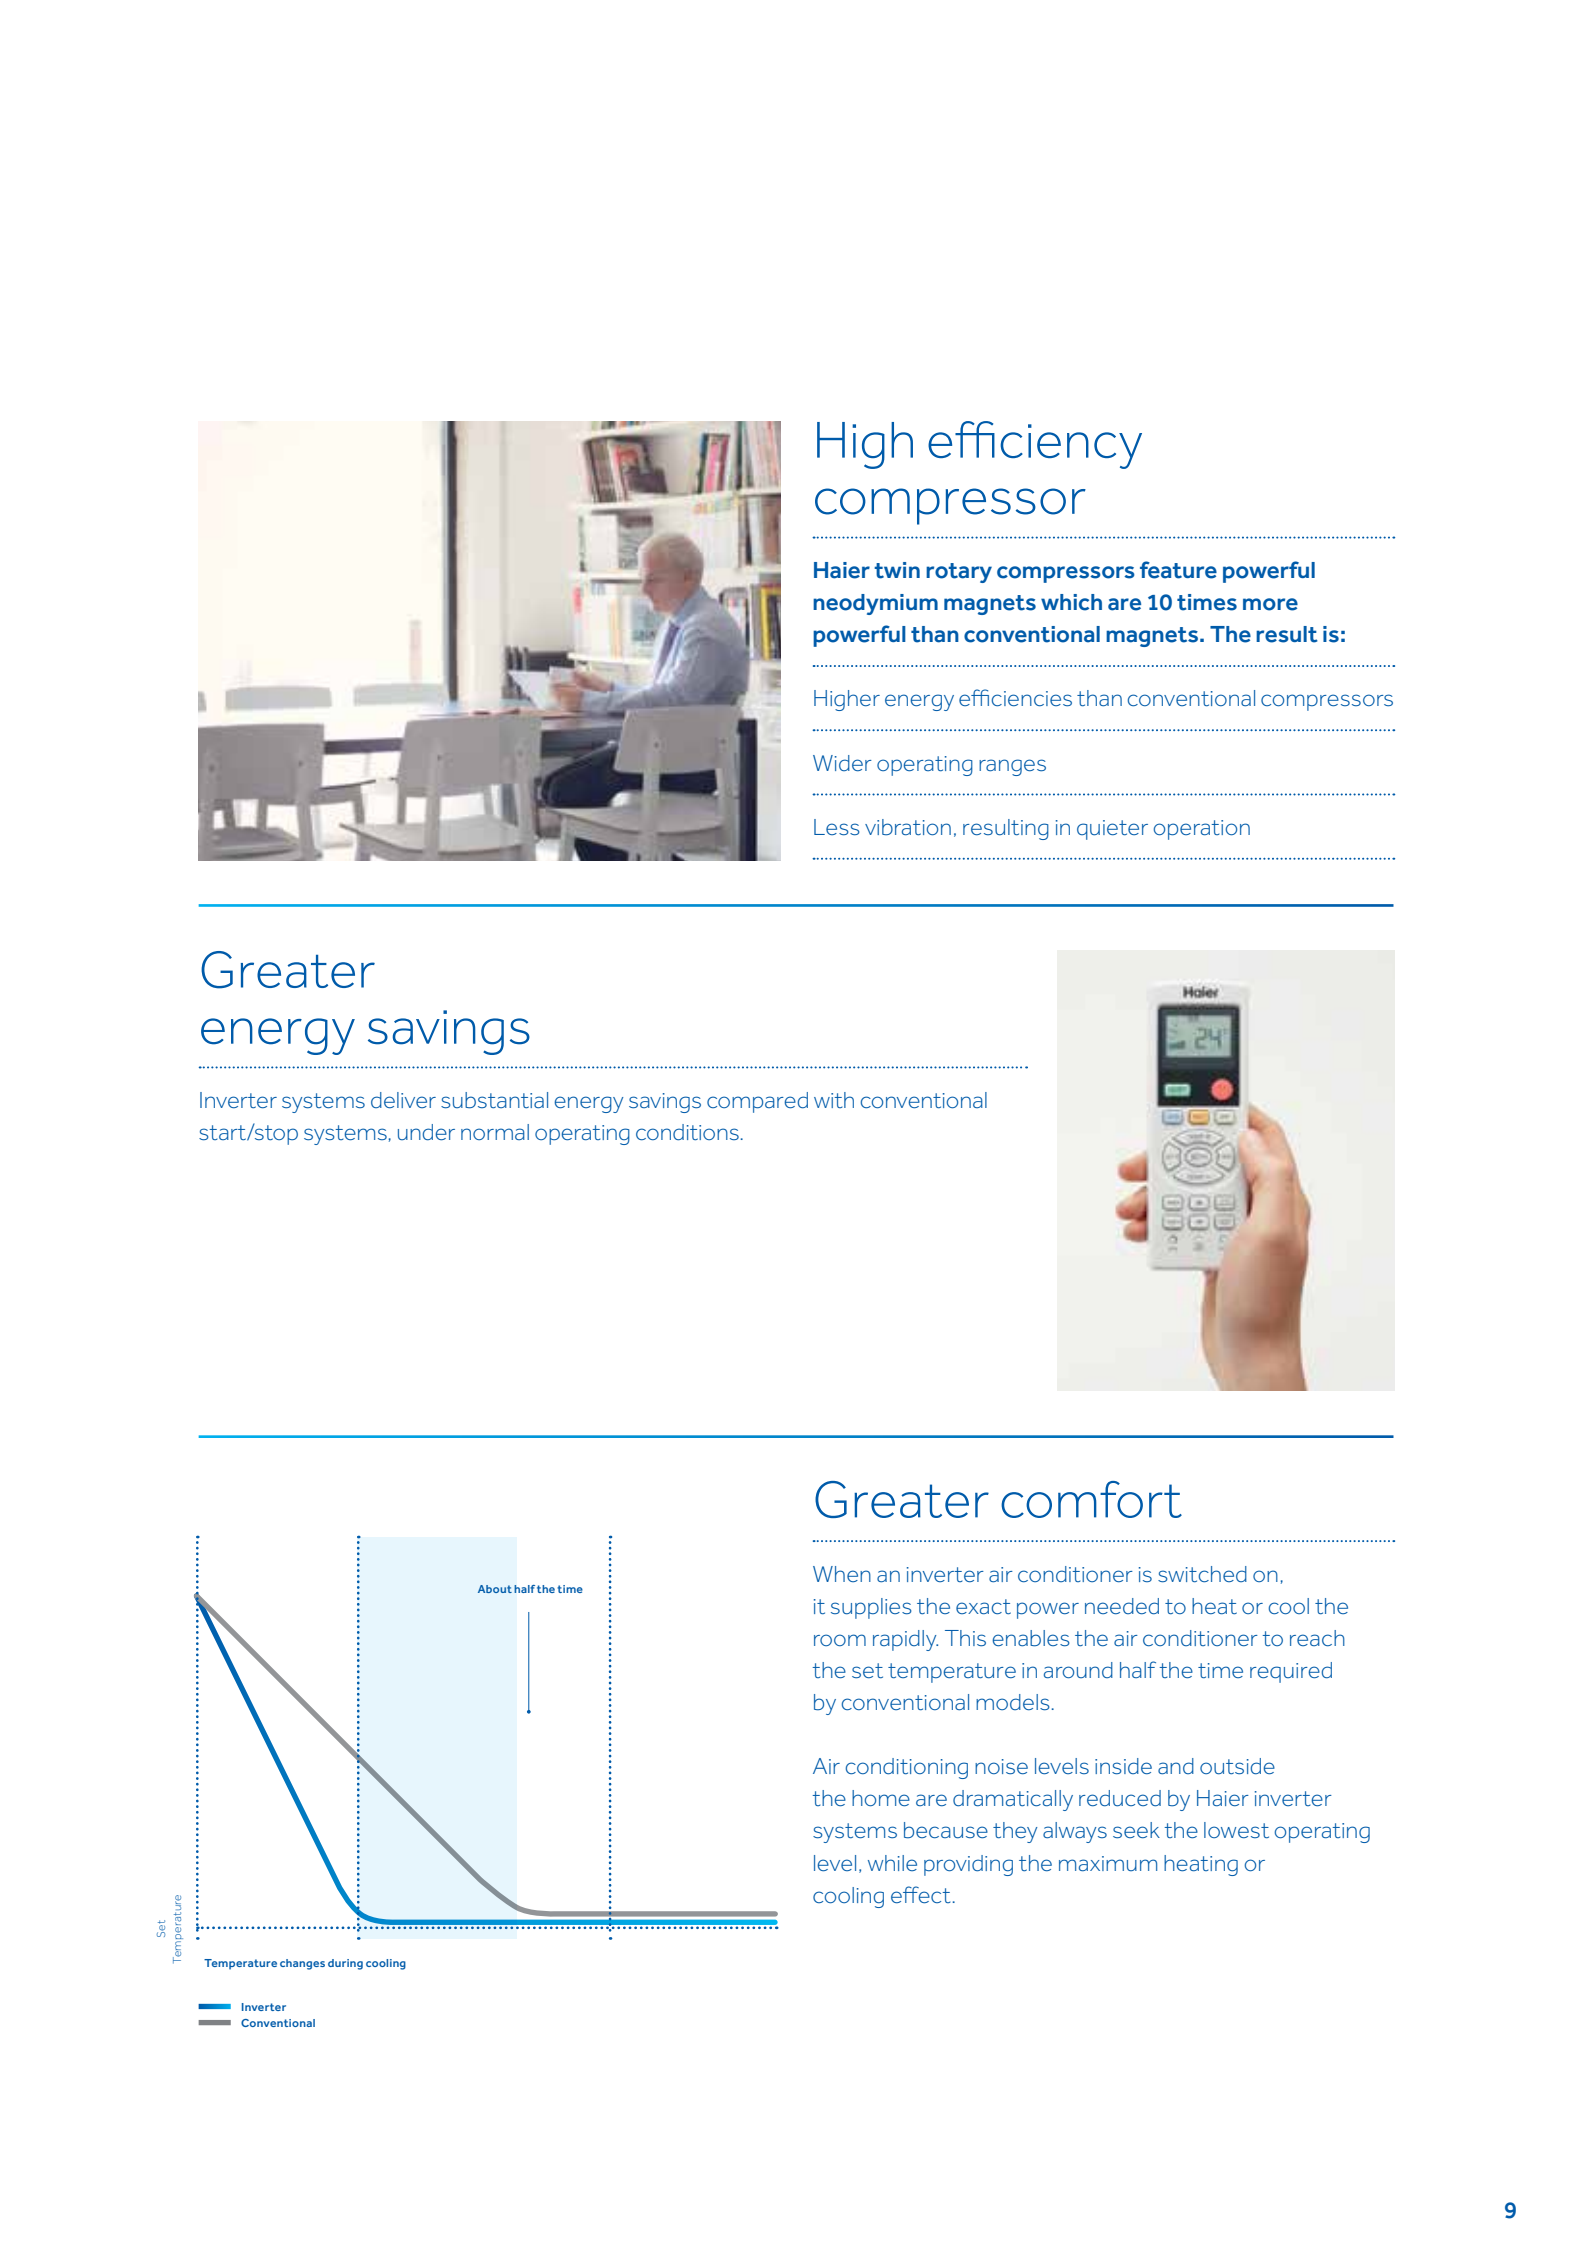  I want to click on twin, so click(897, 570).
